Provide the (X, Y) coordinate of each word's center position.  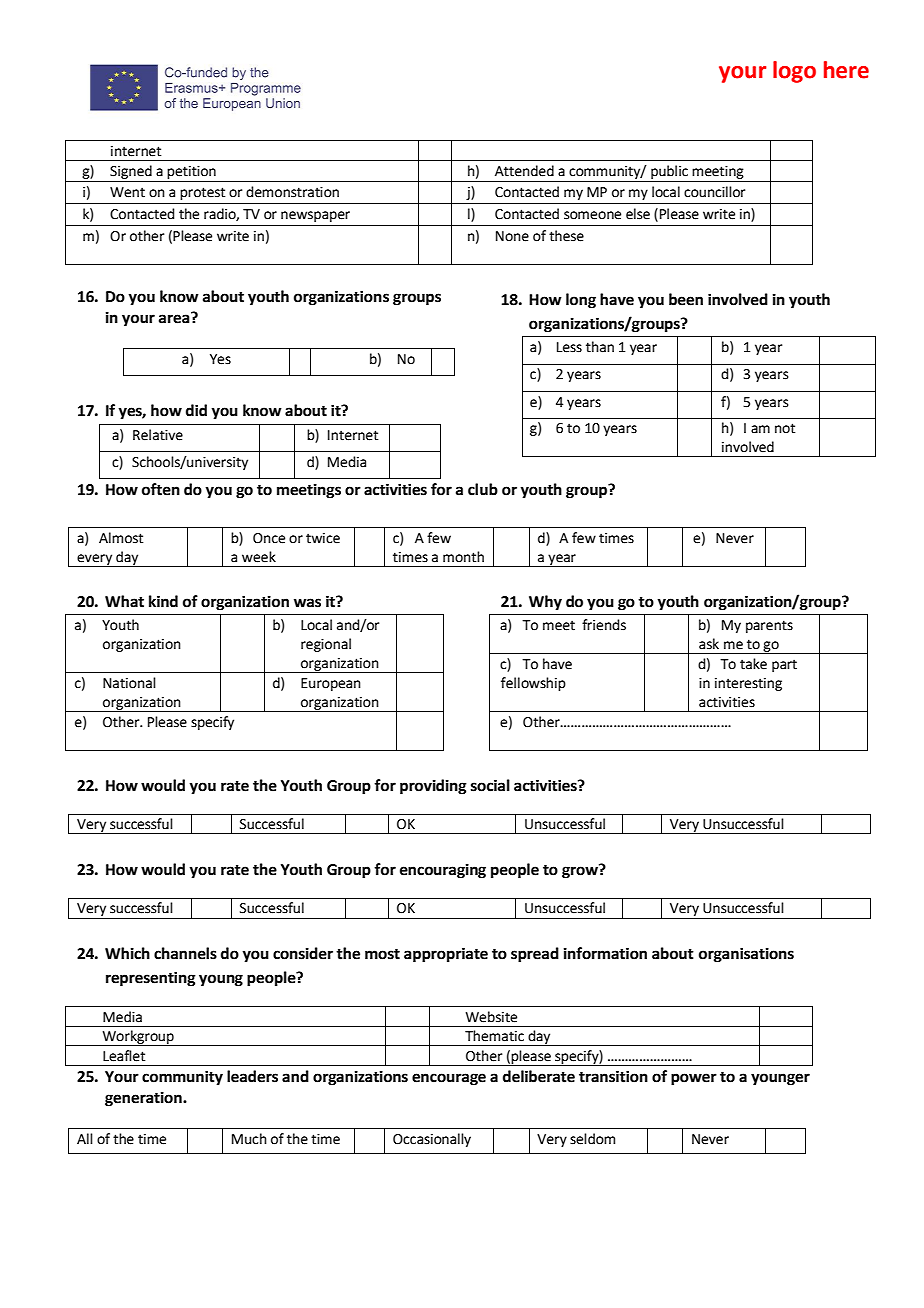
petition (191, 172)
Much (249, 1139)
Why (545, 603)
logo (794, 72)
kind (163, 601)
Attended (524, 171)
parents (769, 626)
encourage (449, 1079)
